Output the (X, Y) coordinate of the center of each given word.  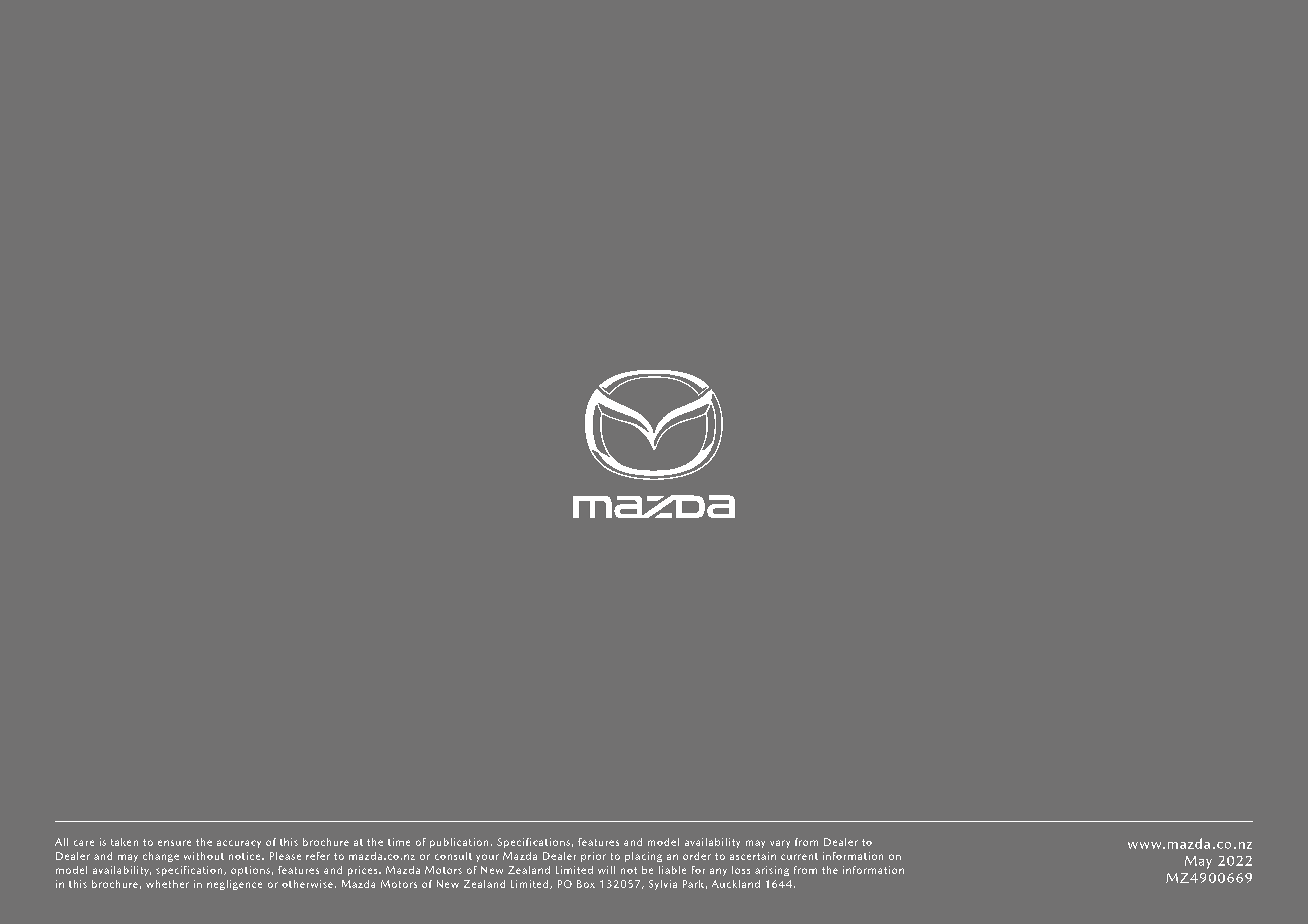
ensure (174, 843)
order (697, 856)
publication (459, 843)
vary (780, 844)
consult (453, 856)
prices (364, 871)
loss (741, 870)
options (250, 871)
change (161, 857)
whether (167, 884)
